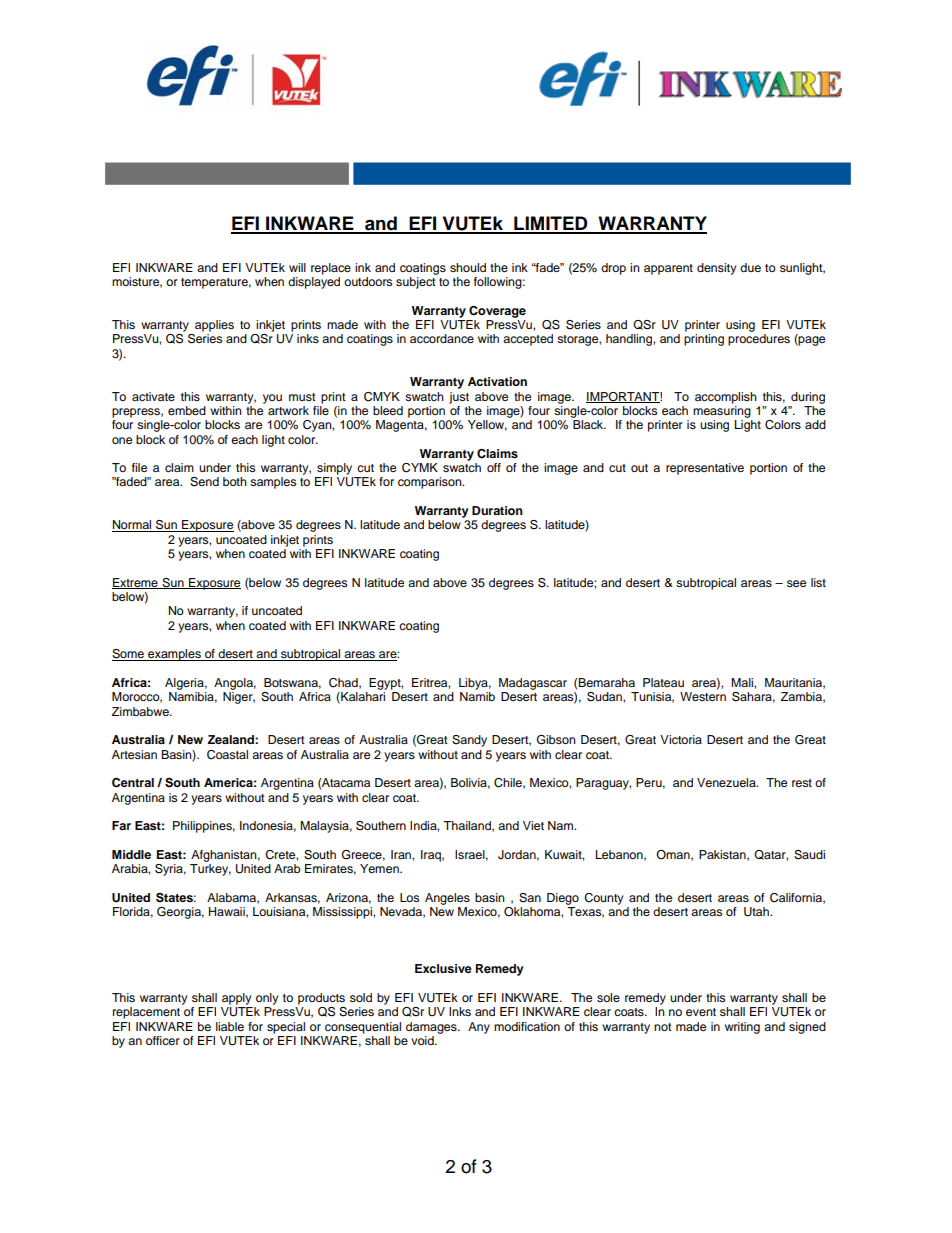 The width and height of the screenshot is (952, 1233). What do you see at coordinates (533, 684) in the screenshot?
I see `Madagascar` at bounding box center [533, 684].
